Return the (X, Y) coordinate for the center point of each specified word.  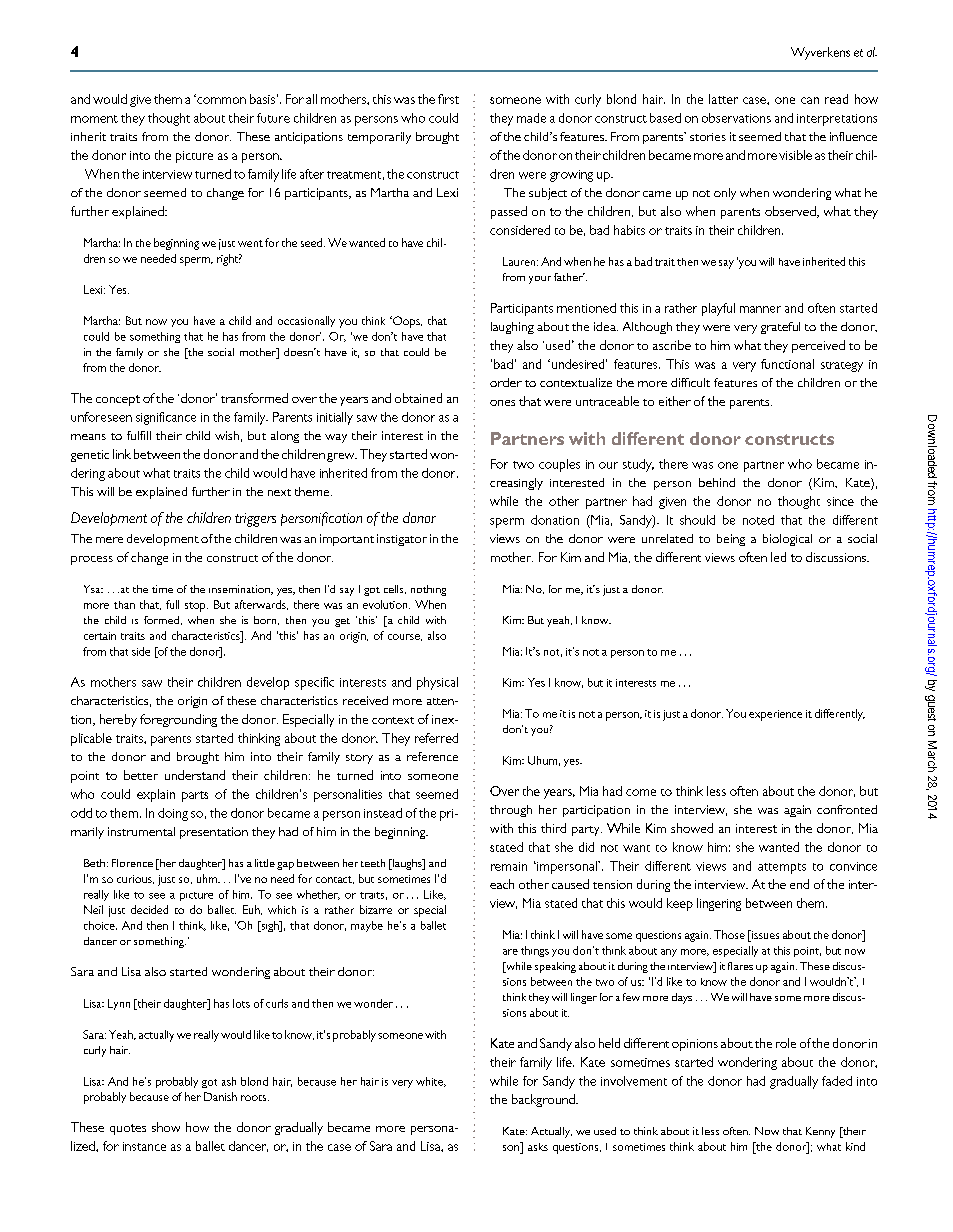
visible (795, 155)
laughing (512, 328)
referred (436, 738)
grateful (780, 328)
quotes (128, 1129)
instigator (402, 540)
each (502, 884)
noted (758, 520)
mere (109, 540)
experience (775, 715)
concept (118, 400)
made (531, 118)
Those (729, 934)
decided (149, 909)
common (220, 100)
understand (195, 775)
